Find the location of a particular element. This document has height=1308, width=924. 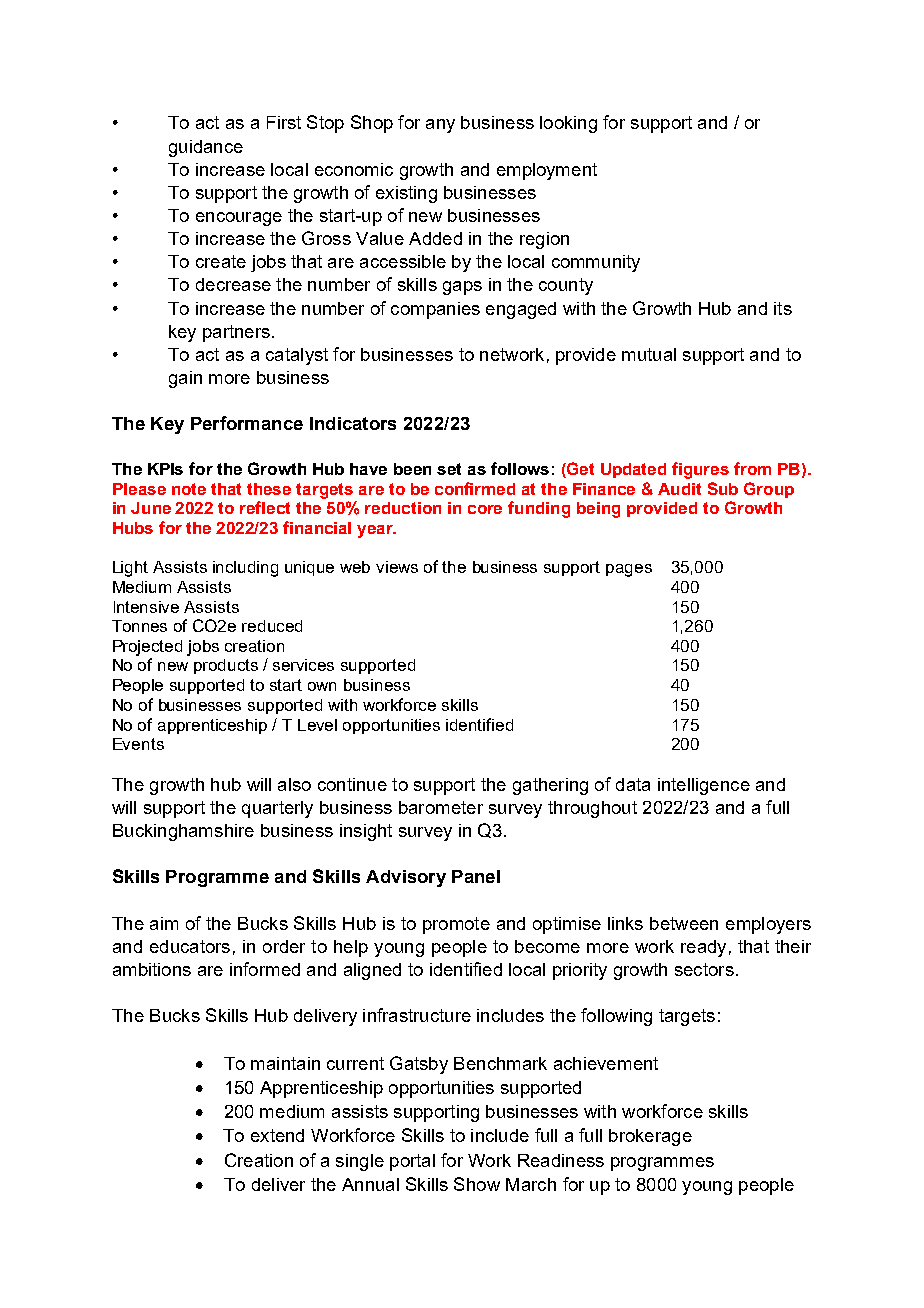

looking is located at coordinates (568, 124).
